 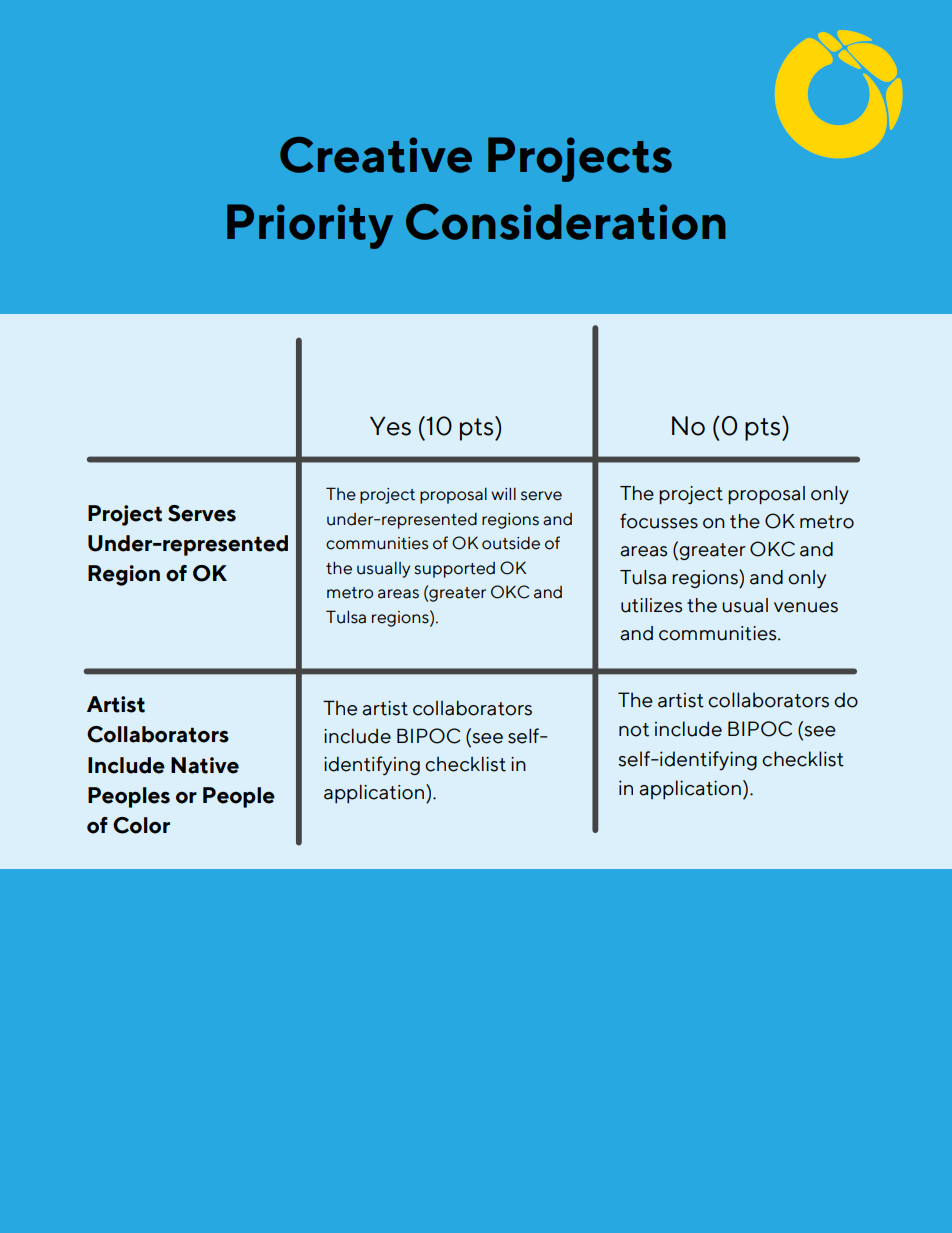 What do you see at coordinates (806, 607) in the image?
I see `venues` at bounding box center [806, 607].
